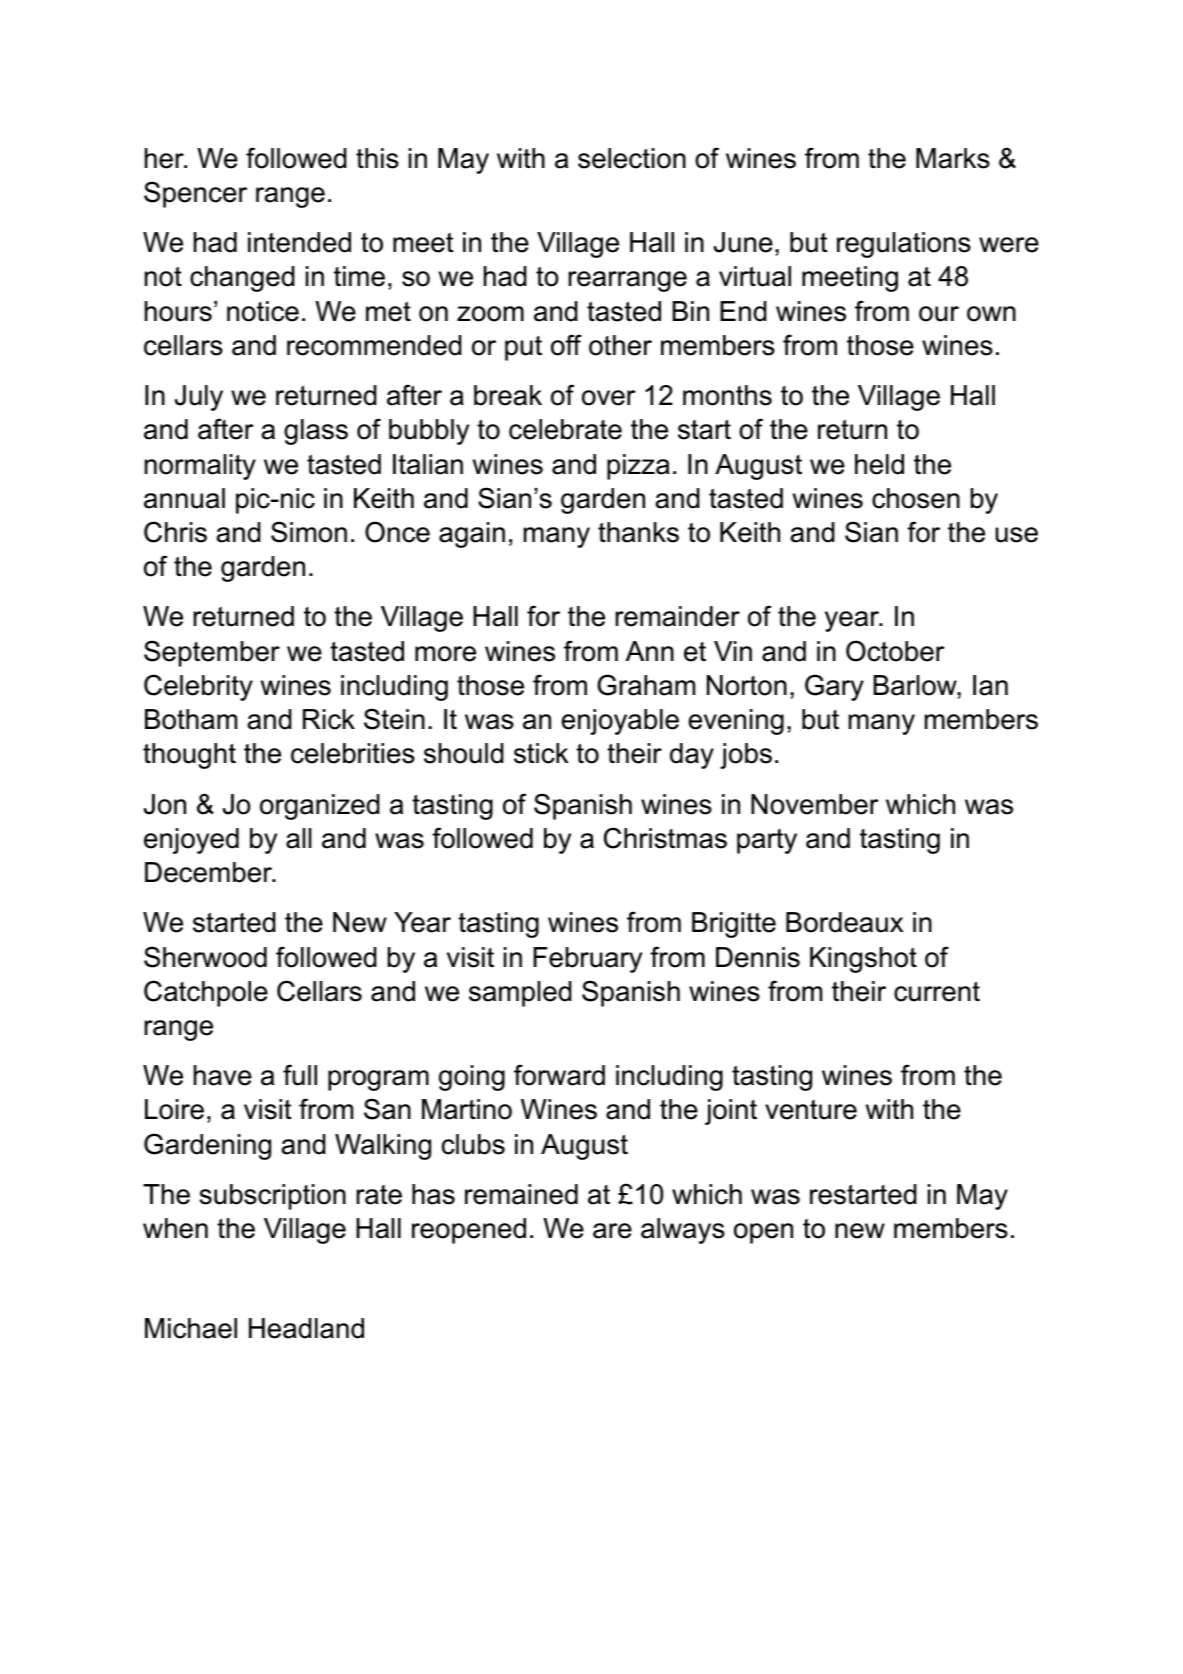 Image resolution: width=1183 pixels, height=1674 pixels. I want to click on Michael, so click(191, 1328).
